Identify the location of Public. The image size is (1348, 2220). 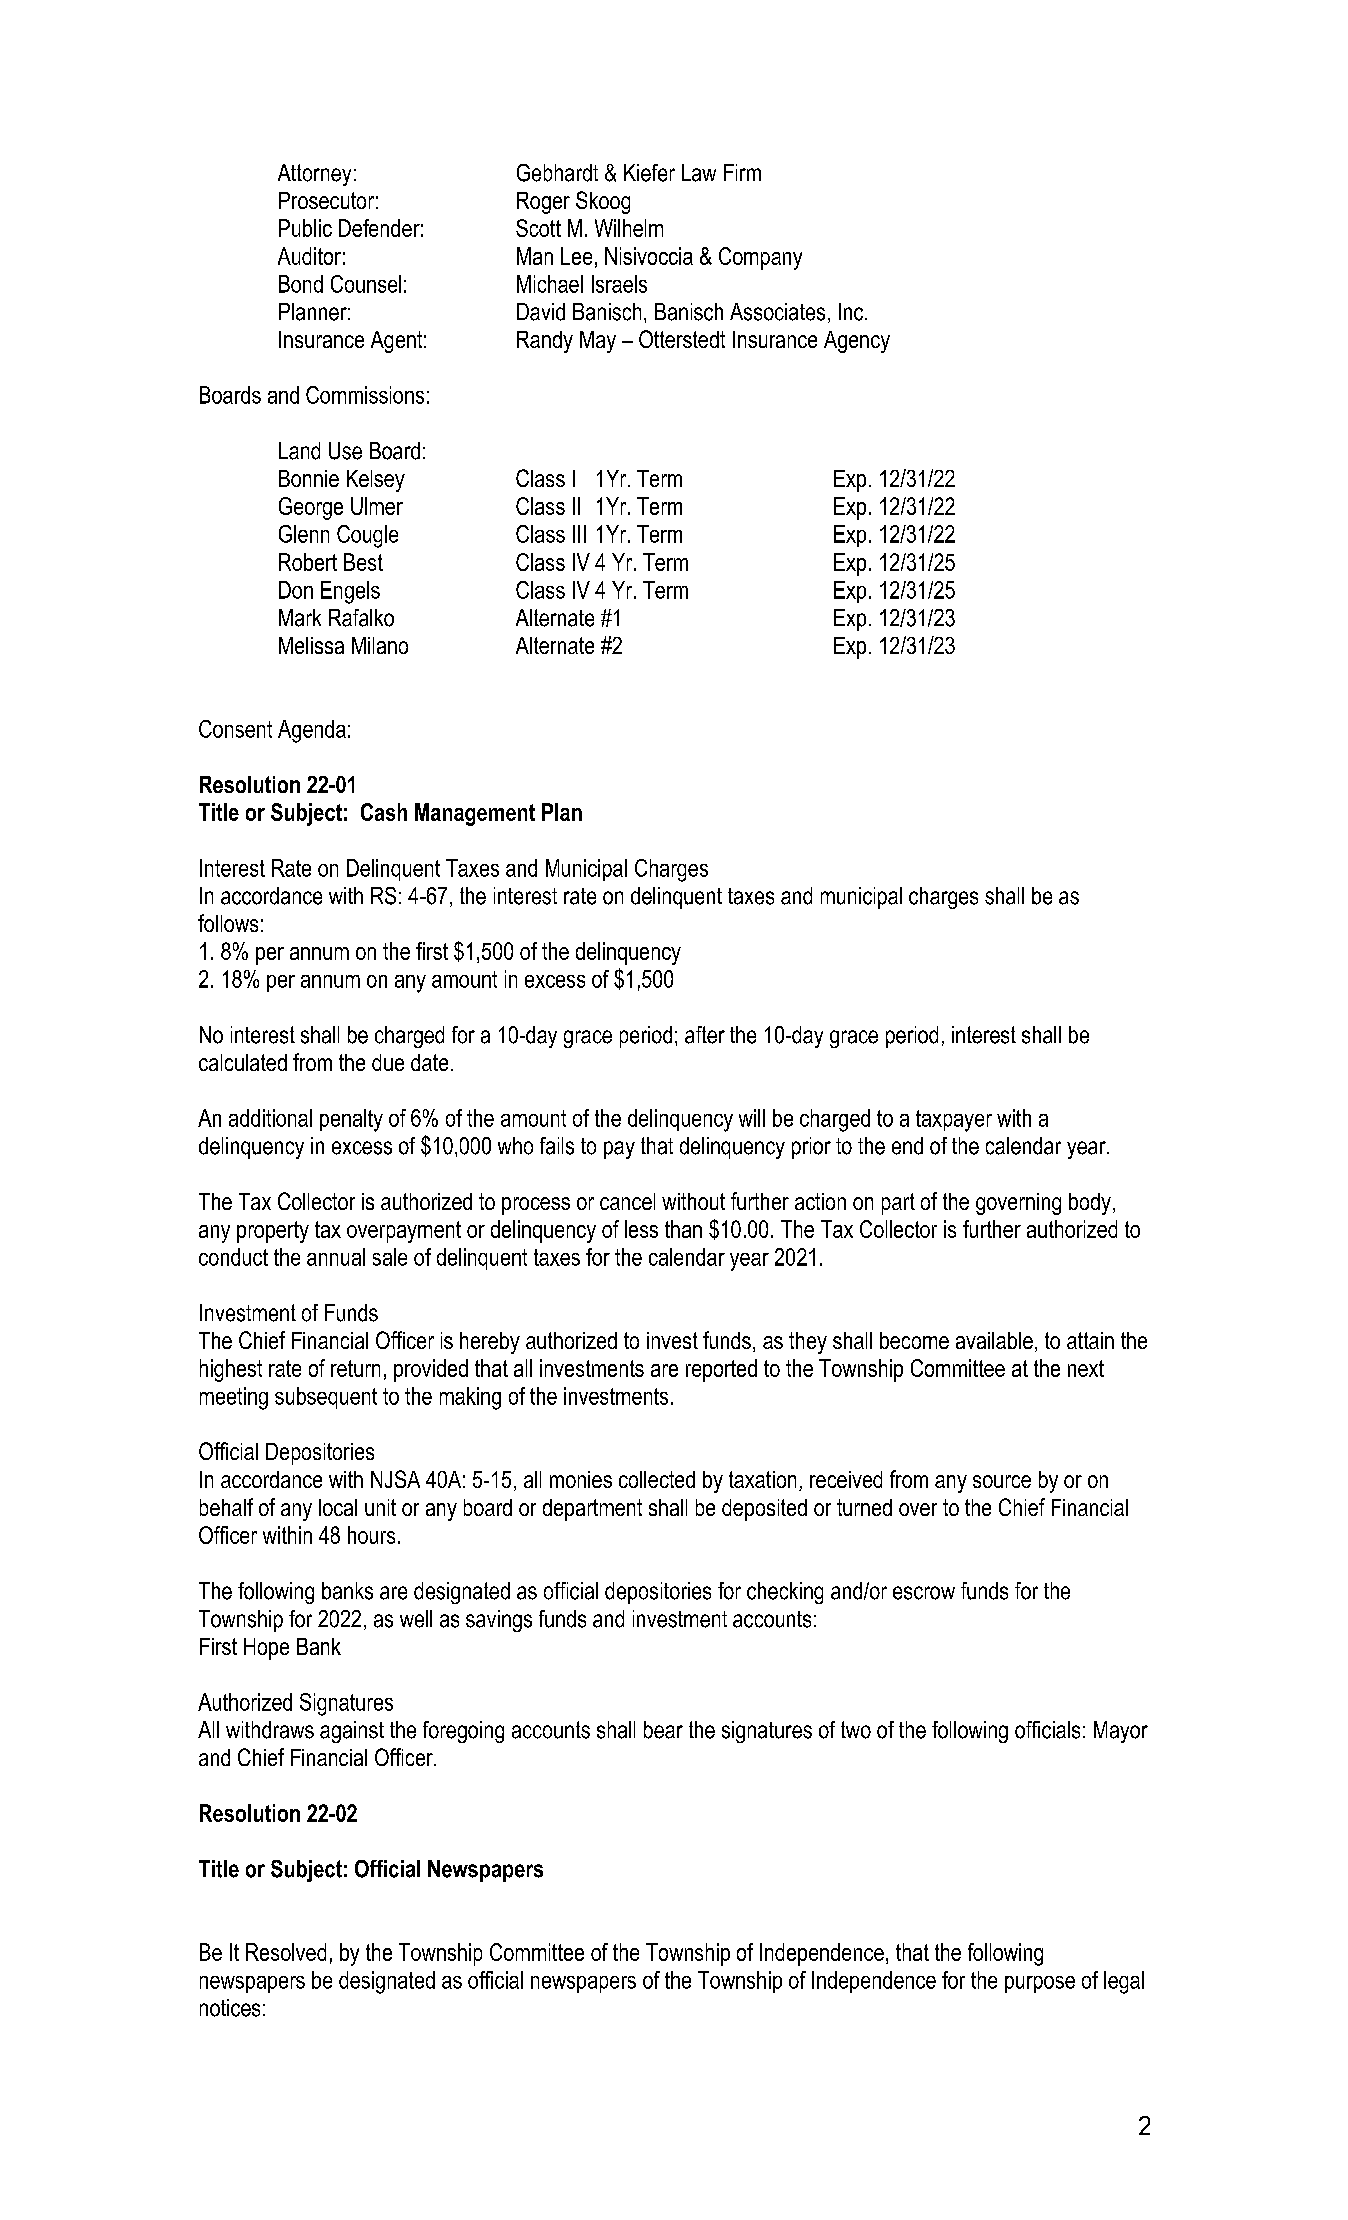
(305, 228).
